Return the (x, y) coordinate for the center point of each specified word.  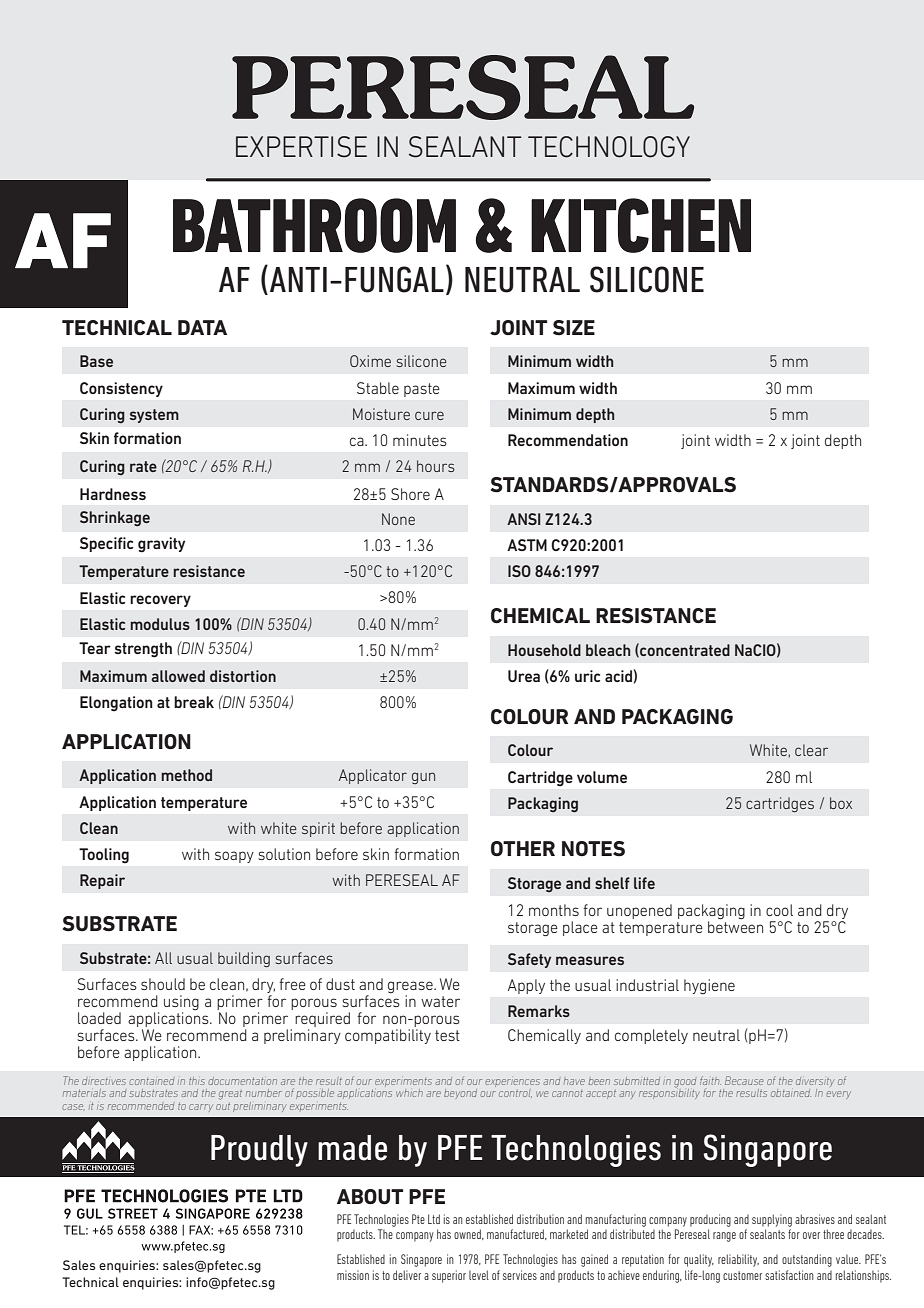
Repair (102, 881)
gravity (161, 545)
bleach (608, 650)
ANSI (523, 519)
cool (779, 910)
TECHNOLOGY (609, 147)
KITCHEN (641, 225)
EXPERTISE (301, 147)
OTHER (523, 848)
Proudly (259, 1151)
